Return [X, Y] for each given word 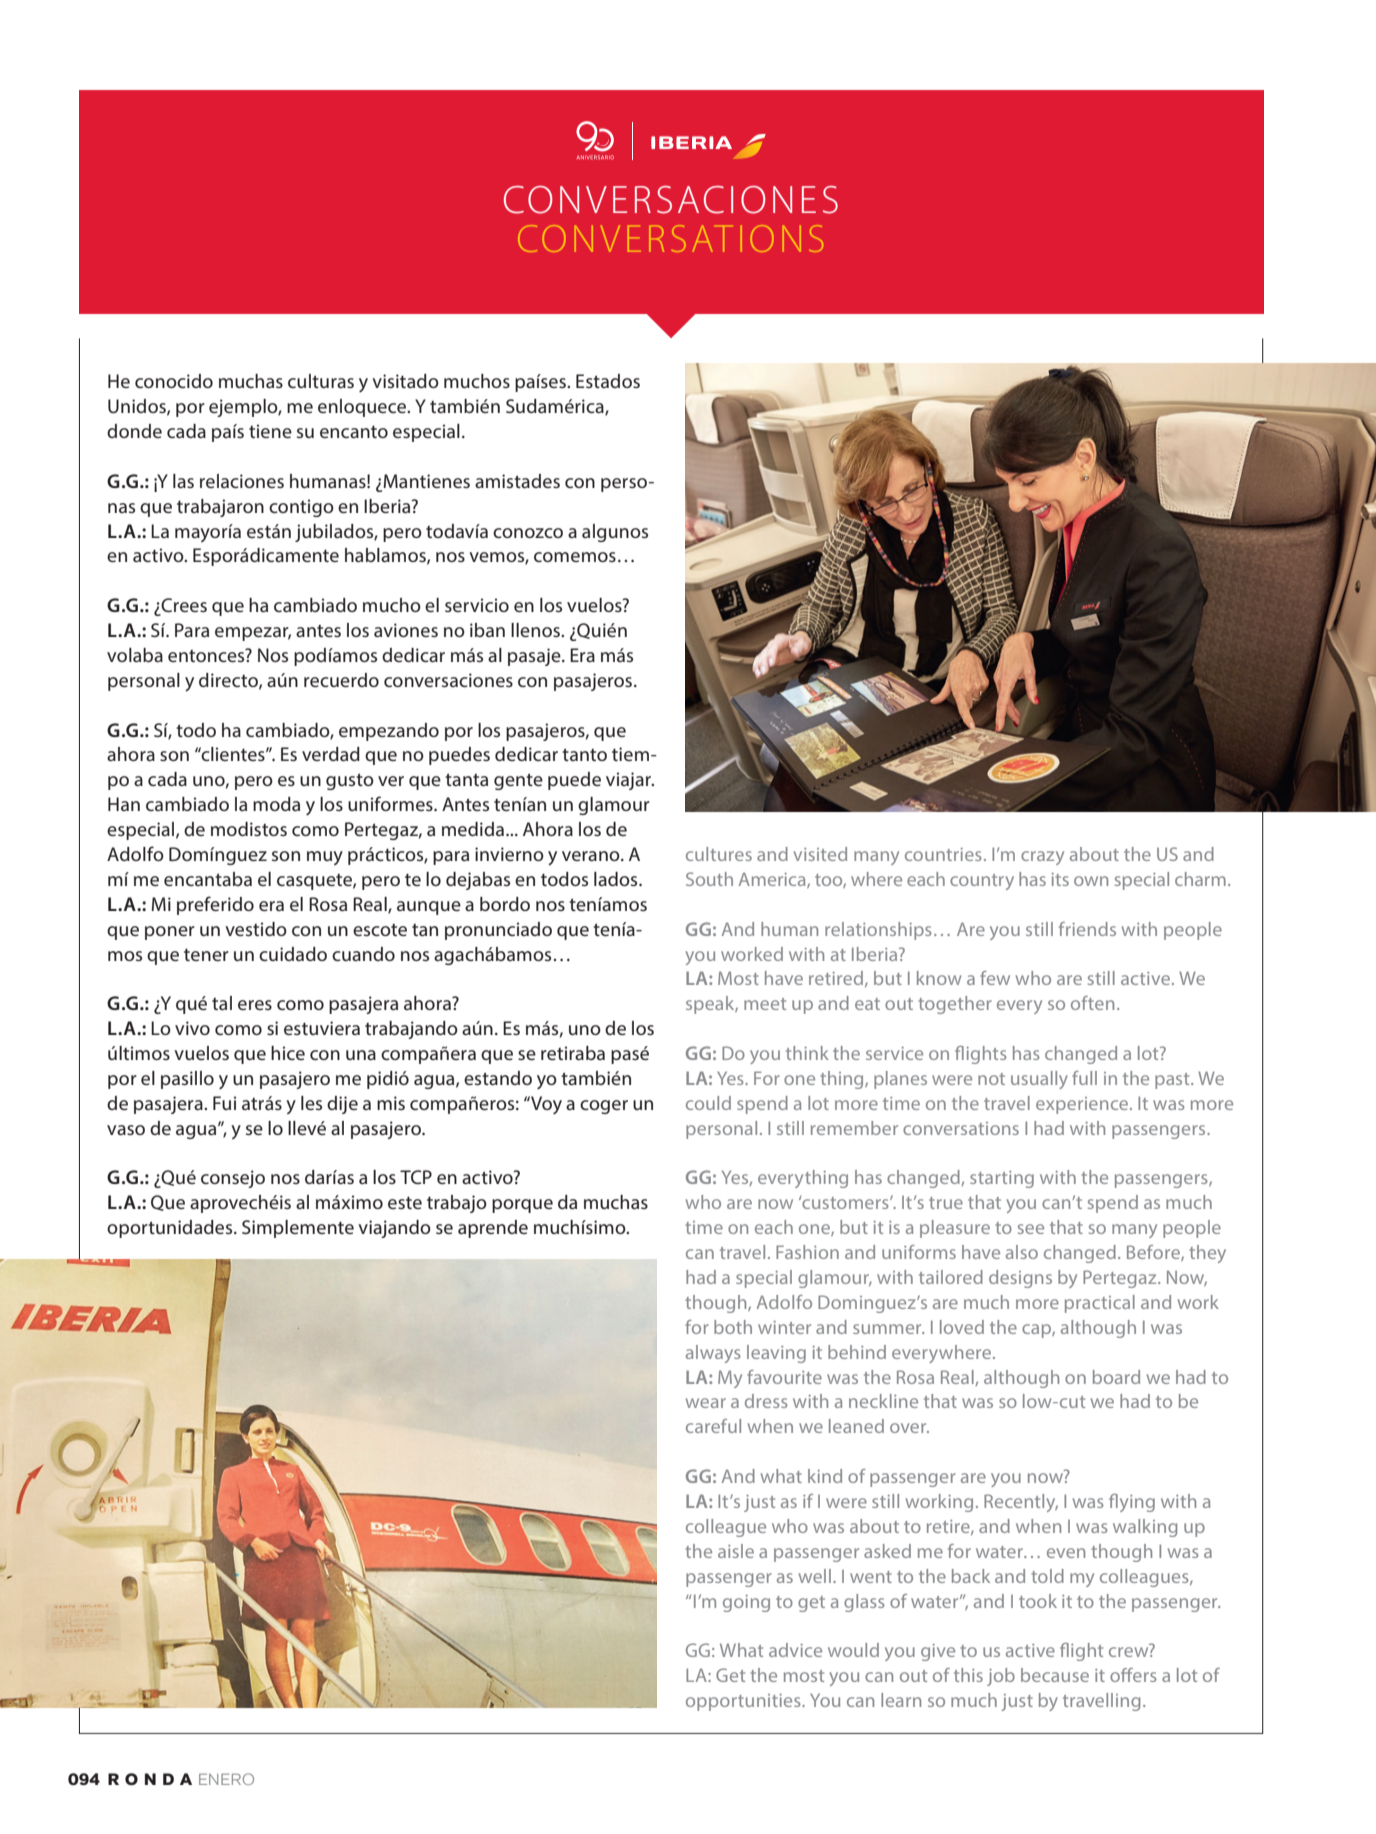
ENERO [226, 1779]
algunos [615, 533]
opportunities [744, 1702]
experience [1083, 1105]
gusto [350, 781]
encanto [354, 431]
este [405, 1202]
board [1116, 1377]
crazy [1042, 858]
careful [713, 1426]
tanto [584, 754]
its [1060, 879]
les [311, 1103]
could [708, 1103]
